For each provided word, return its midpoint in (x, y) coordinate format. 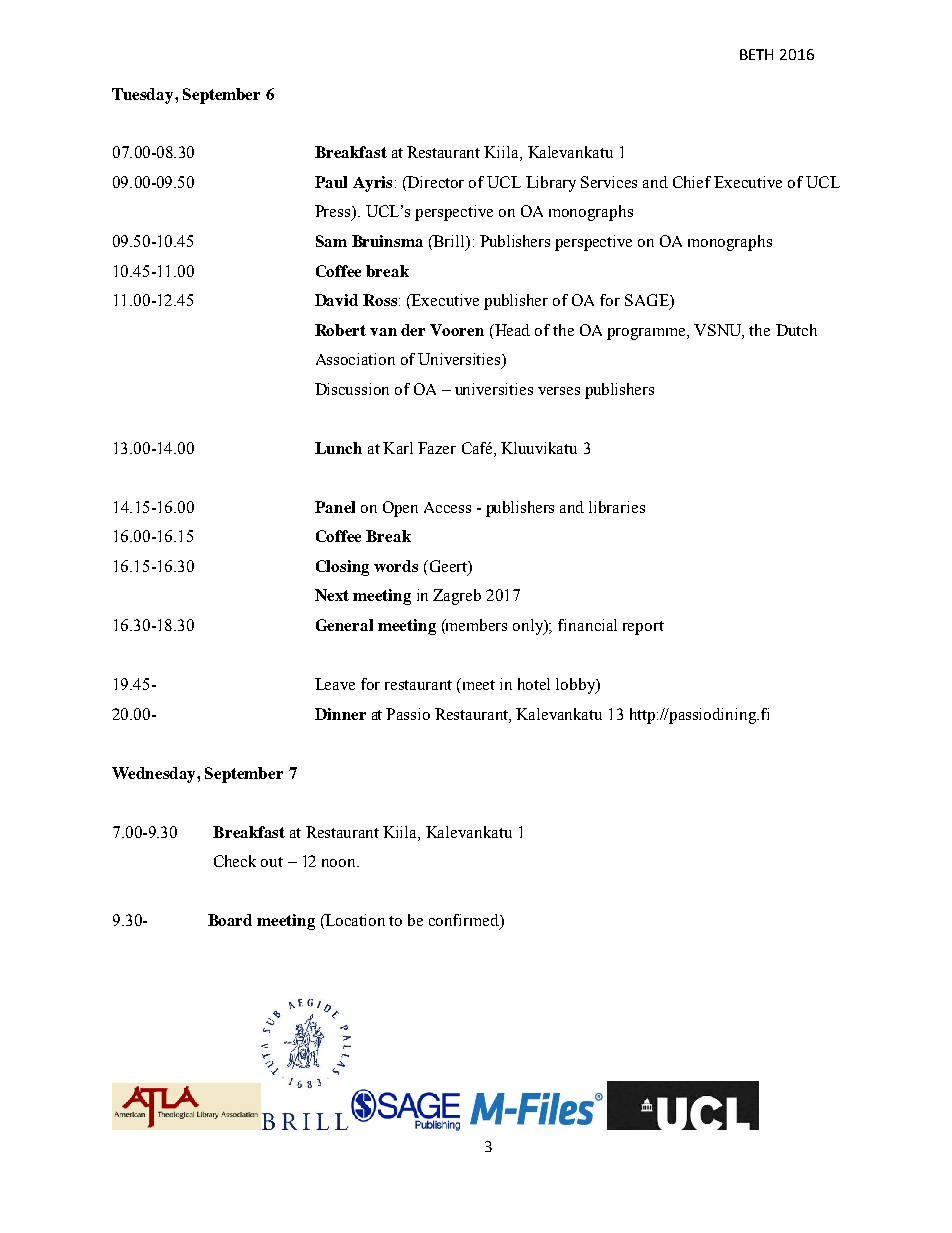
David (336, 300)
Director (434, 183)
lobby (577, 686)
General (344, 625)
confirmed (465, 921)
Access (447, 507)
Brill (449, 241)
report (643, 628)
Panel (335, 507)
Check (235, 861)
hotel (534, 684)
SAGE (648, 301)
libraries (617, 507)
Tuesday (144, 96)
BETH (756, 54)
